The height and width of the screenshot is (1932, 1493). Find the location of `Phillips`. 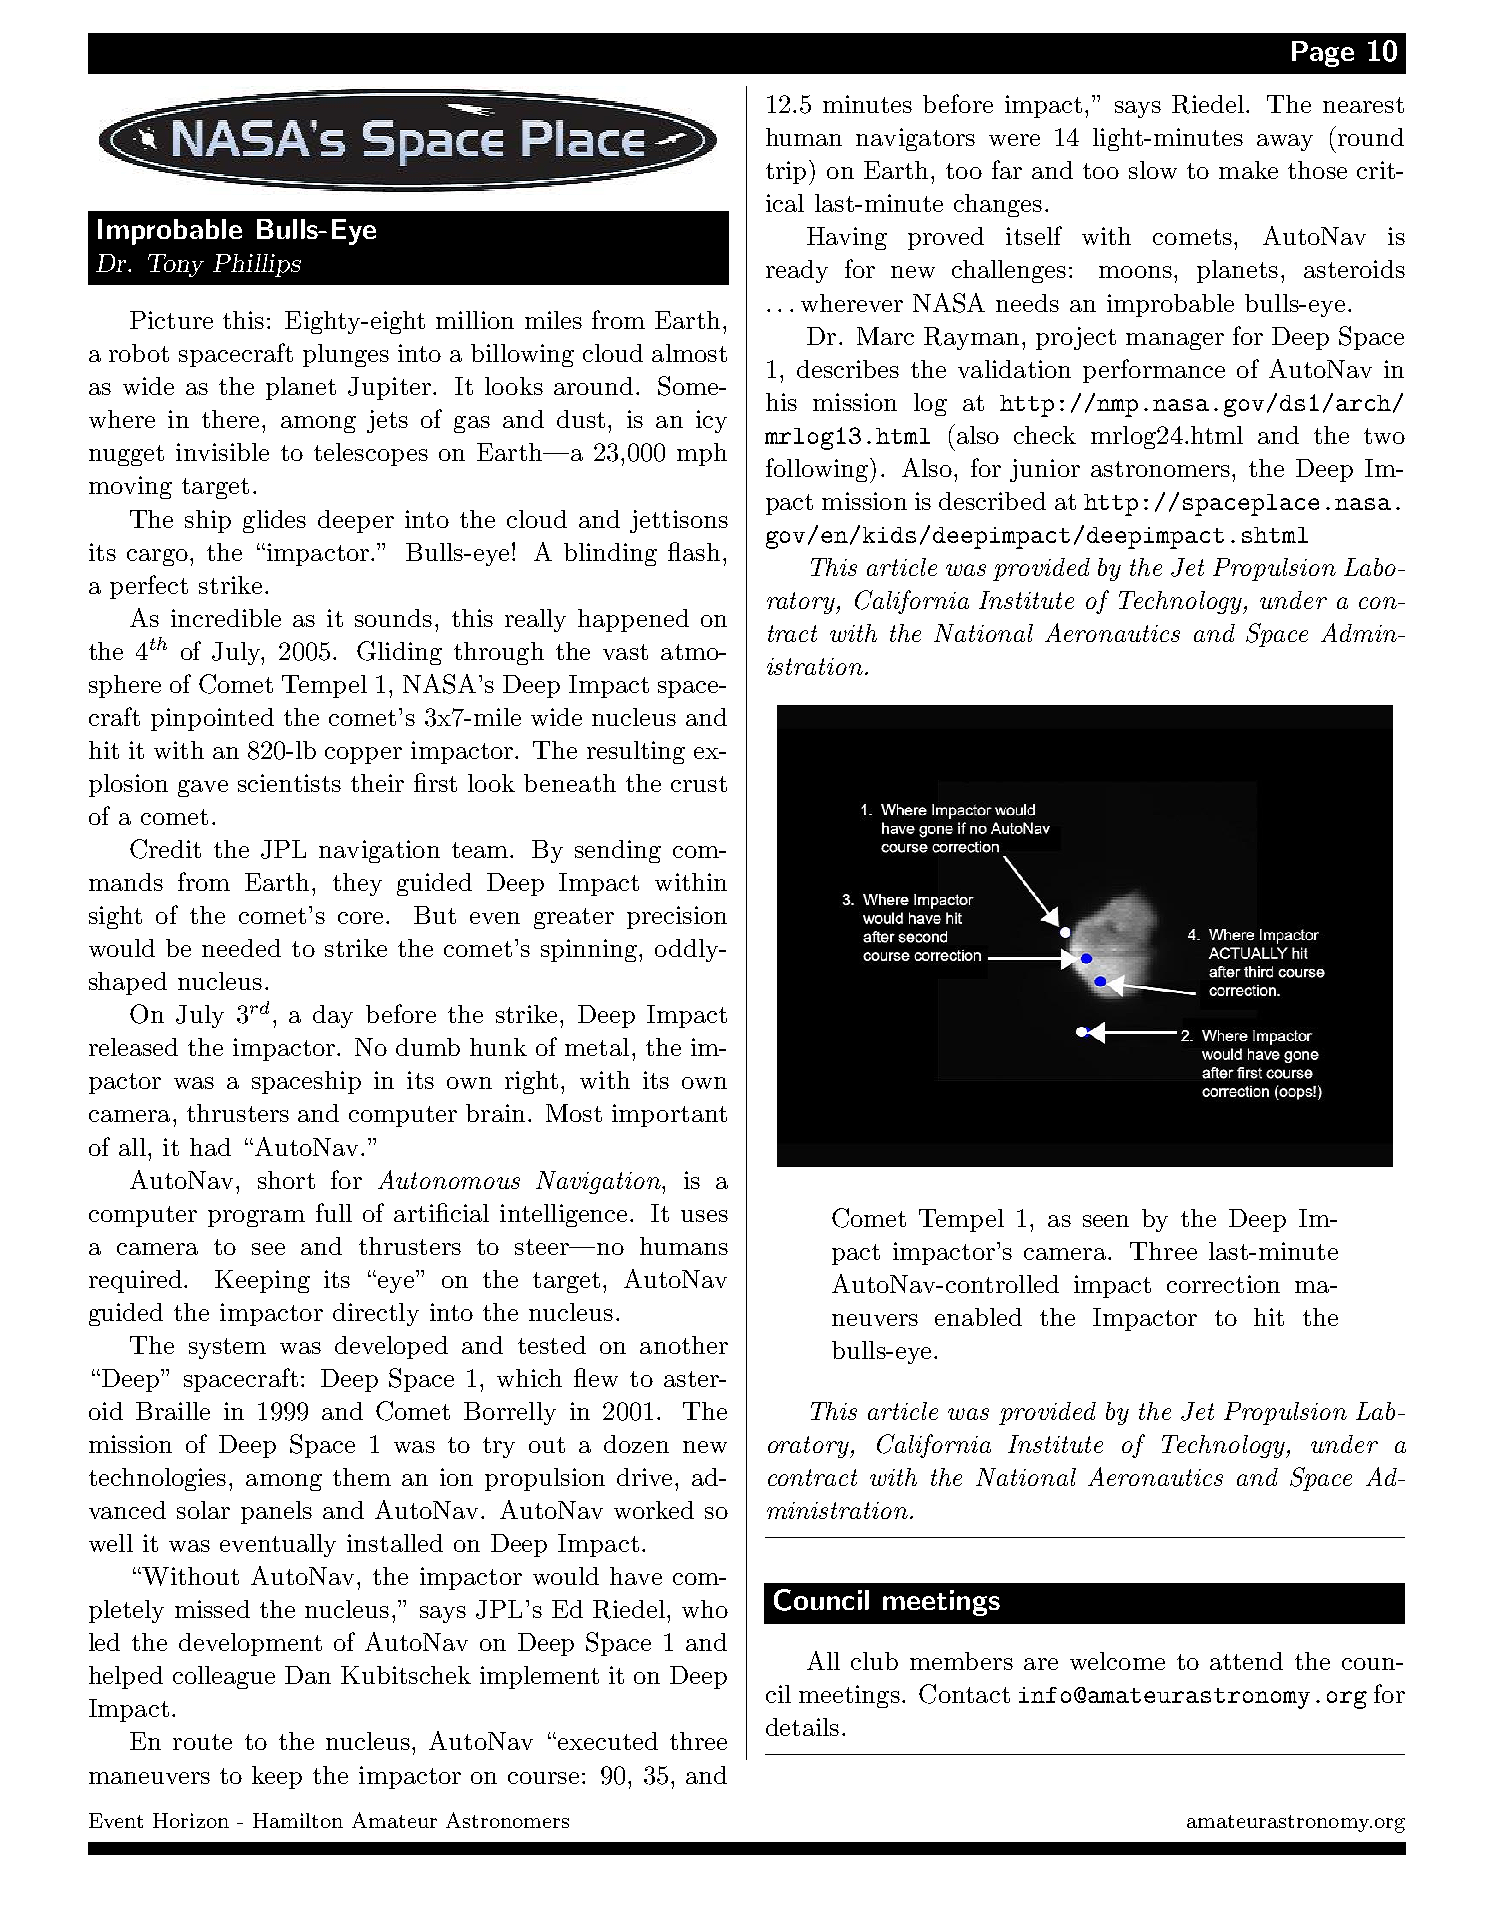

Phillips is located at coordinates (257, 265).
